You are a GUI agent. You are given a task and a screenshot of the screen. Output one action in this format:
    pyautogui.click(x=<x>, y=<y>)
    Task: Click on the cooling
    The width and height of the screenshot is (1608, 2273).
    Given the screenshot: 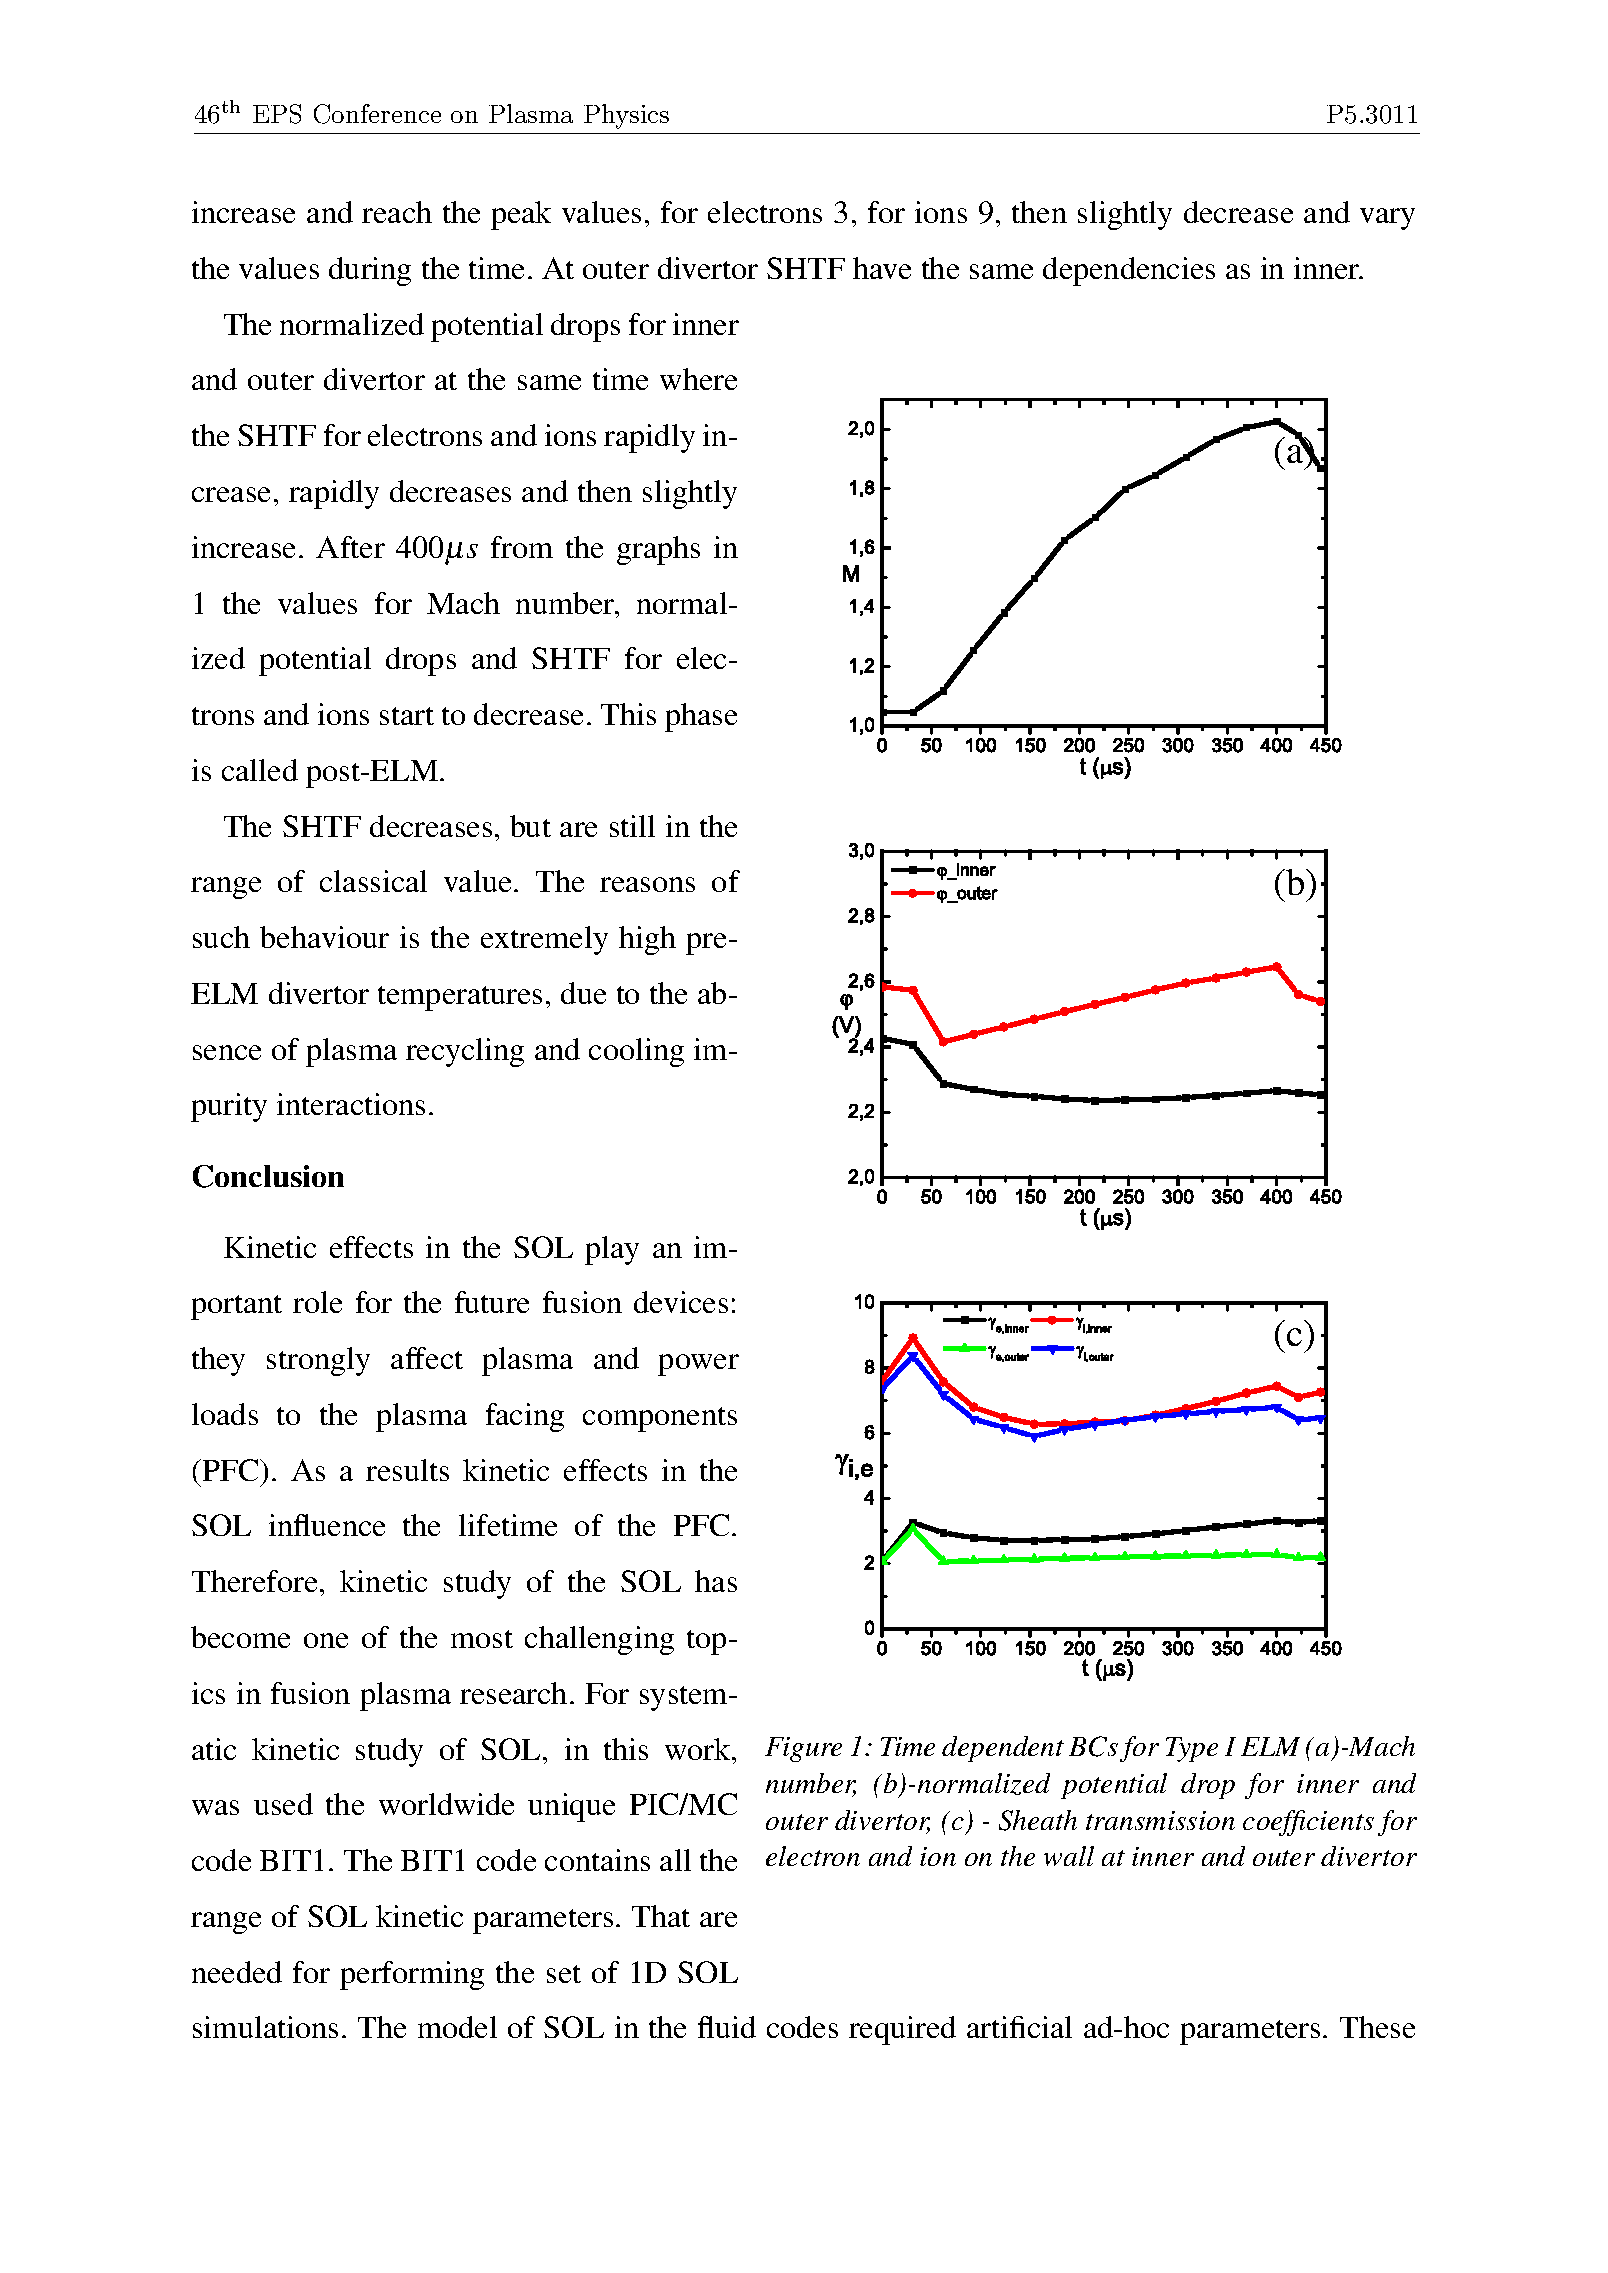 What is the action you would take?
    pyautogui.click(x=636, y=1052)
